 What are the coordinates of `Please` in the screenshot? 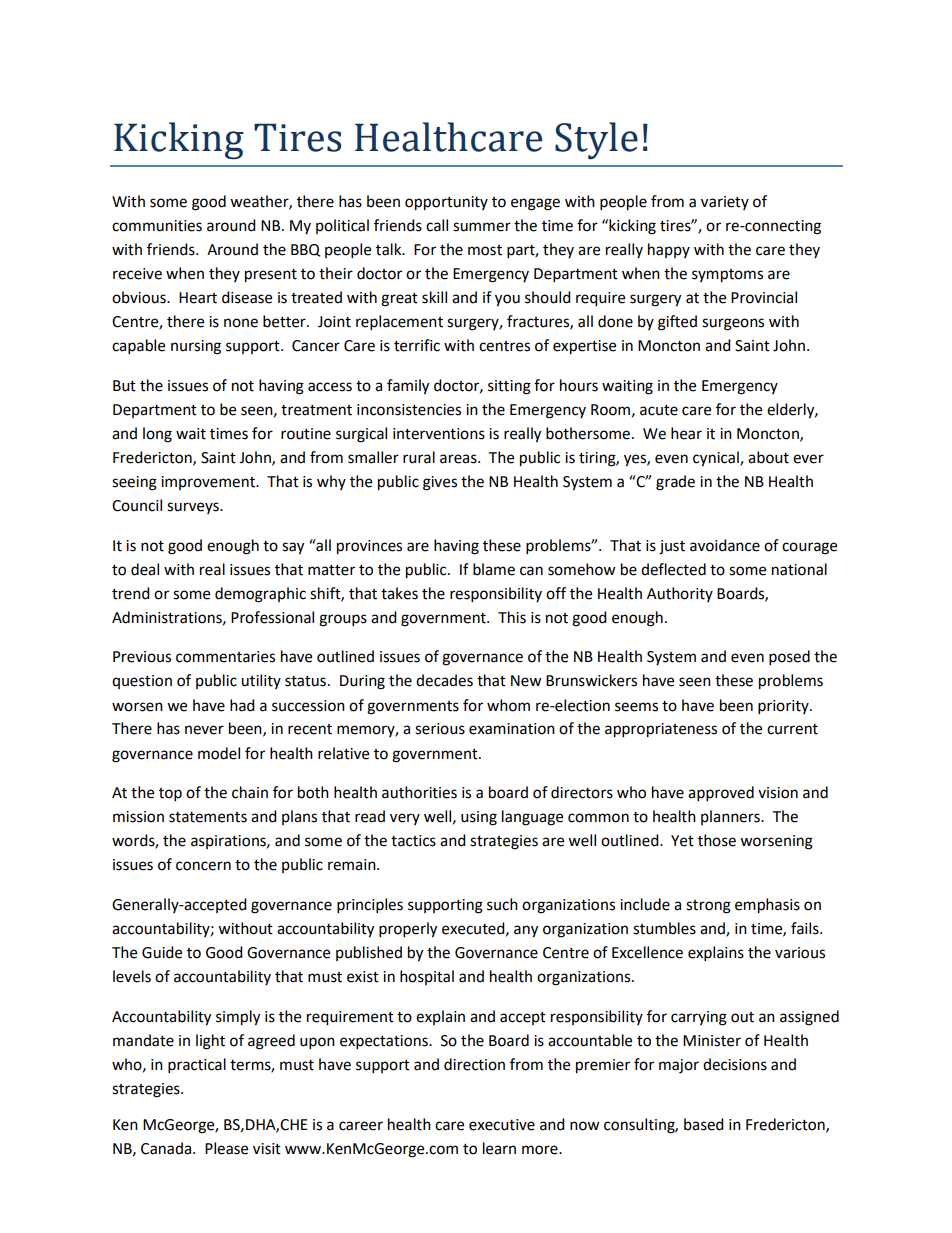 It's located at (226, 1148).
